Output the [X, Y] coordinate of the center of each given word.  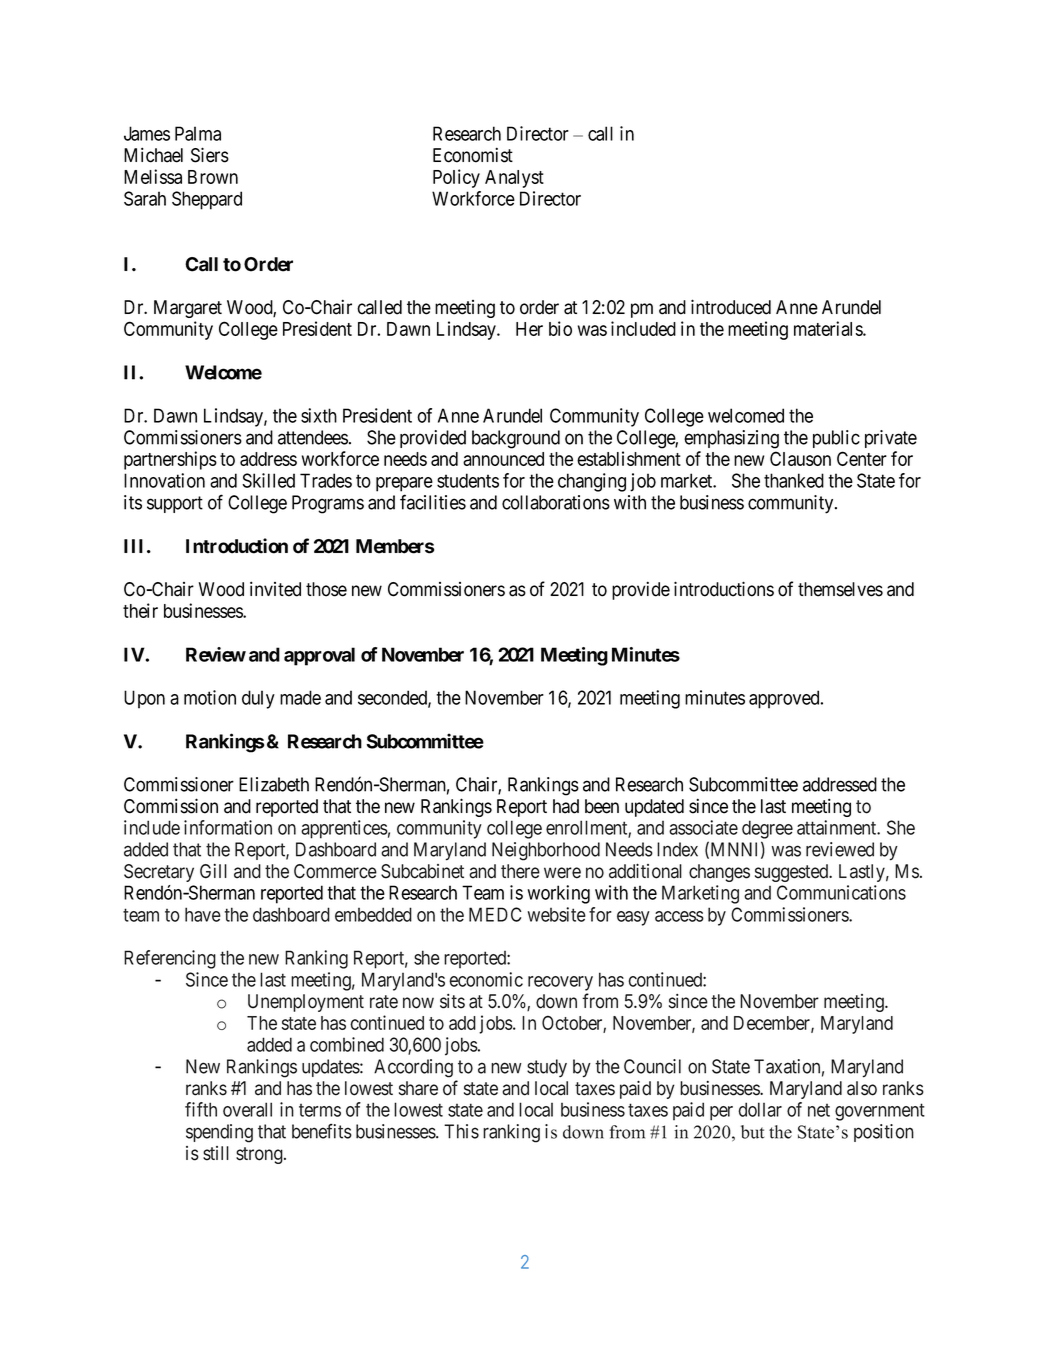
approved [785, 699]
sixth [319, 415]
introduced [731, 307]
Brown [213, 177]
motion [210, 697]
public [836, 439]
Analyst [514, 179]
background [516, 439]
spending [219, 1133]
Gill [213, 871]
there [520, 871]
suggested [793, 873]
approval [319, 656]
